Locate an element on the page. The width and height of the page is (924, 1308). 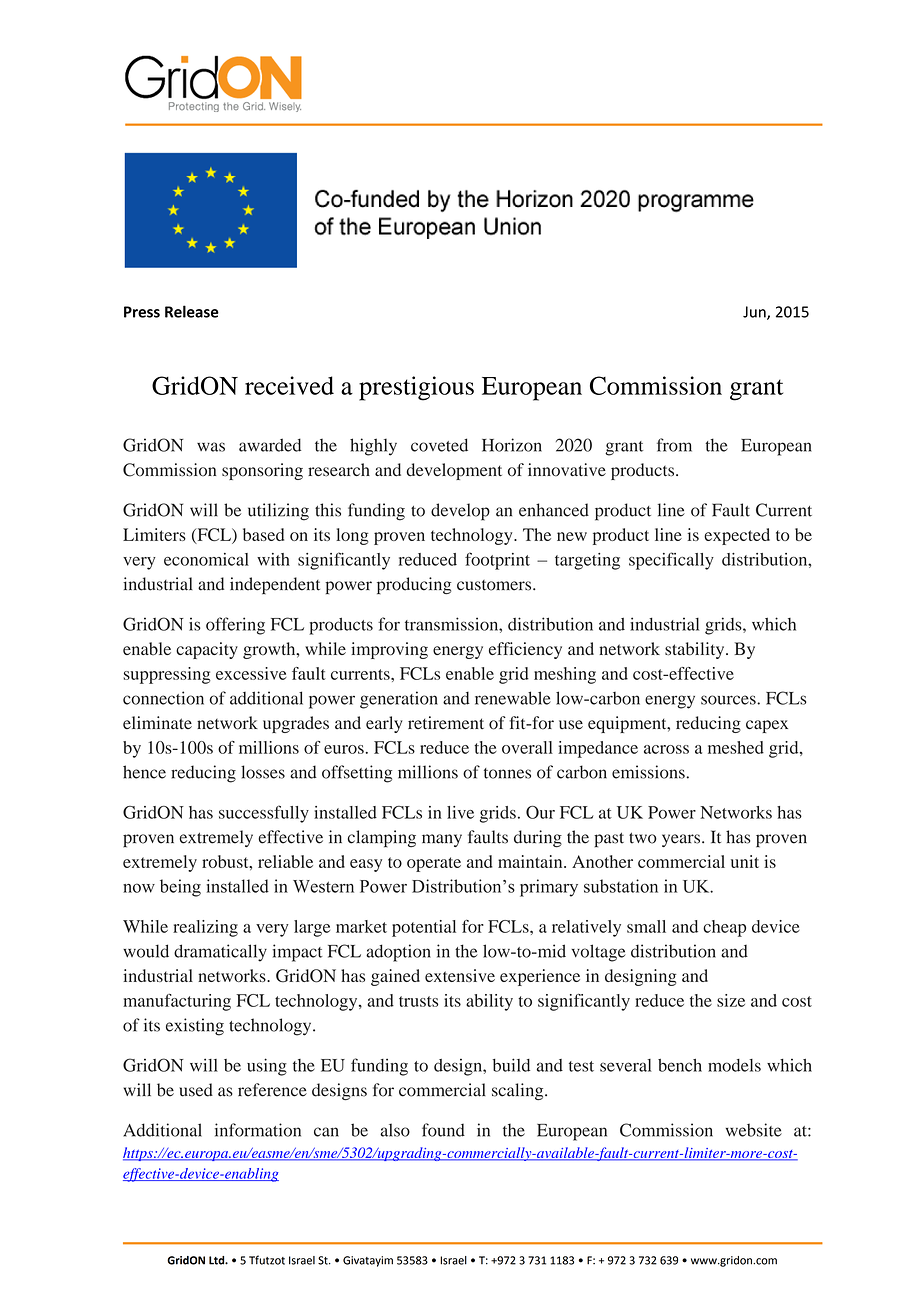
eliminate is located at coordinates (157, 722).
